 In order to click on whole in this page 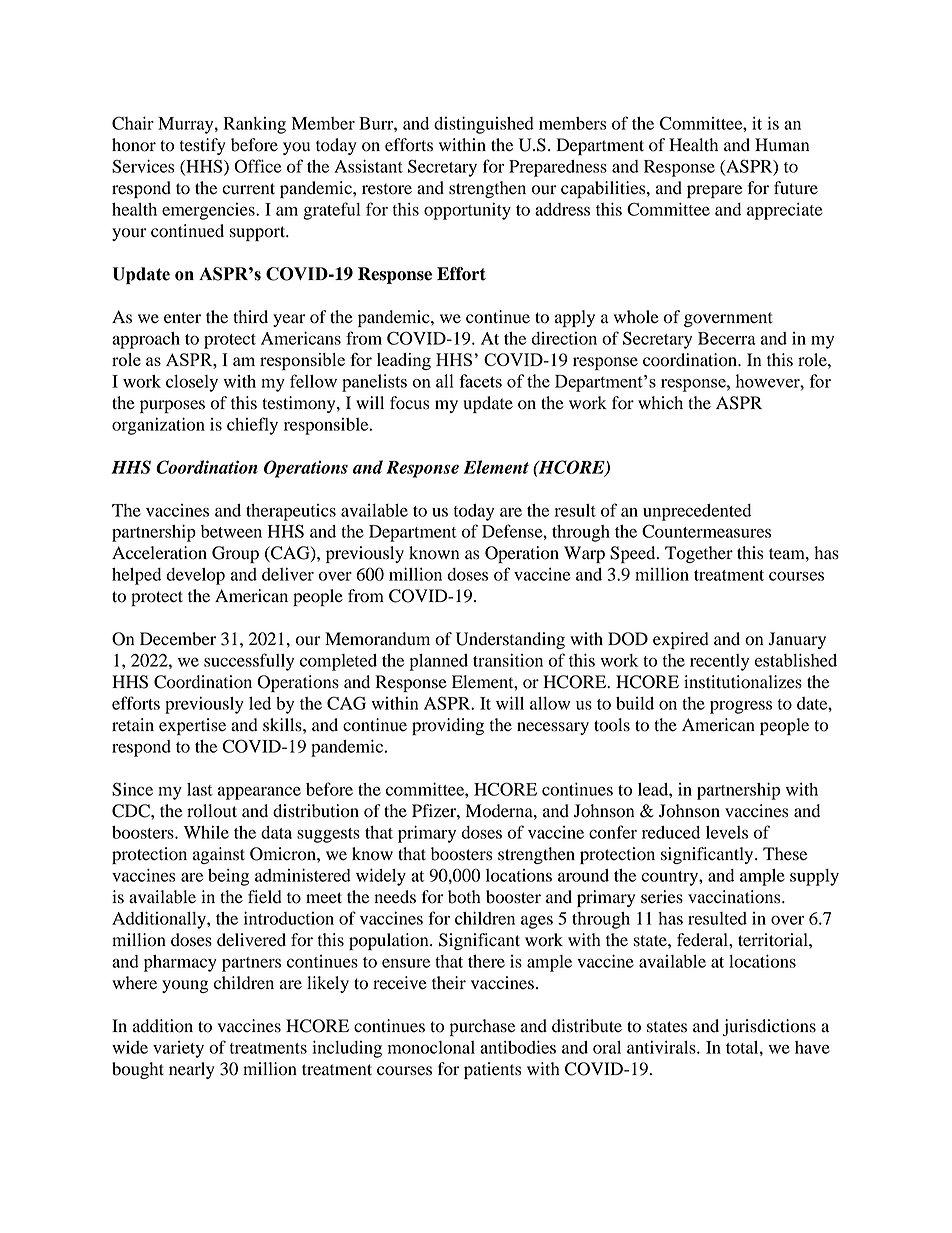, I will do `click(636, 317)`.
